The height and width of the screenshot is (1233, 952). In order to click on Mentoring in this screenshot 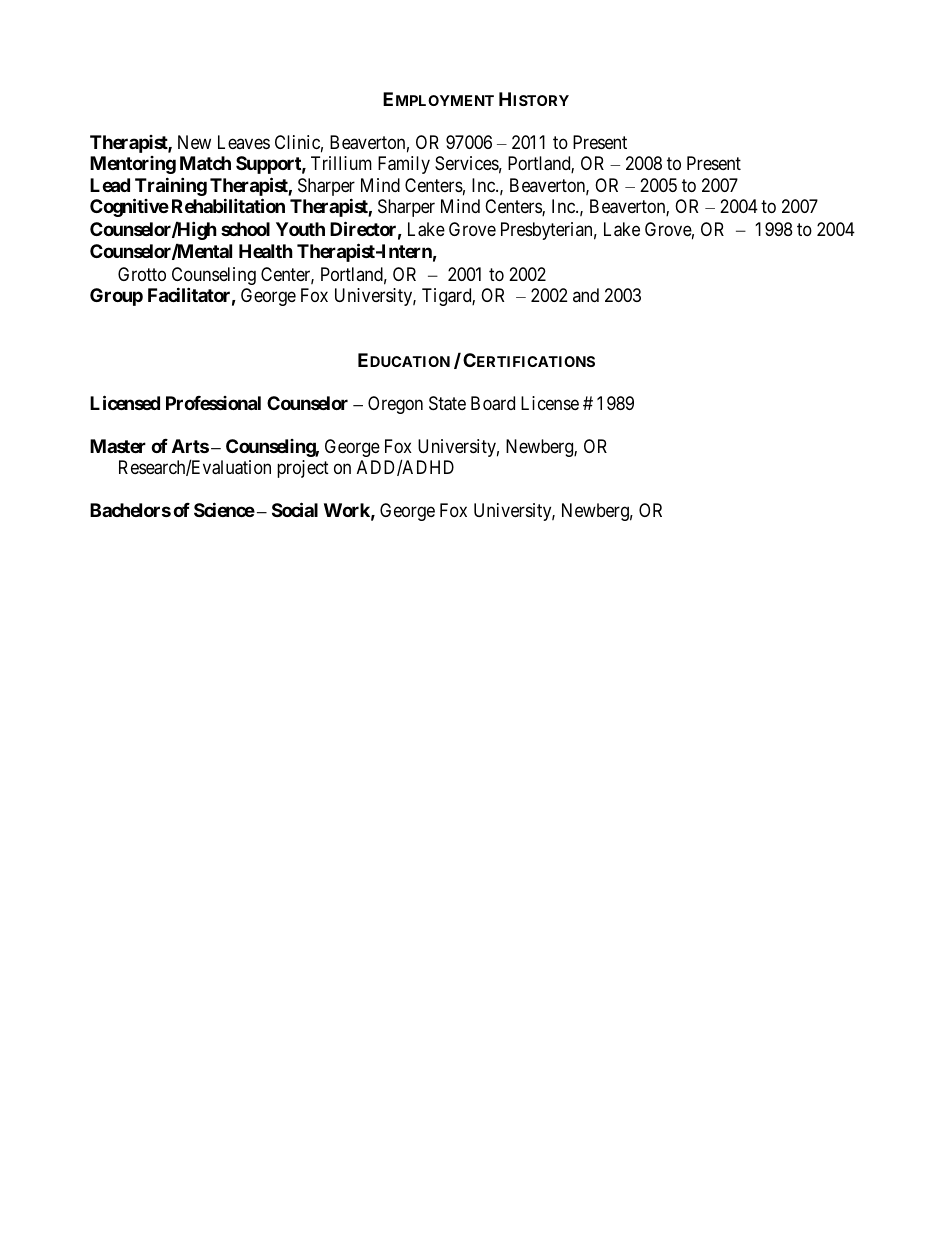, I will do `click(133, 165)`.
